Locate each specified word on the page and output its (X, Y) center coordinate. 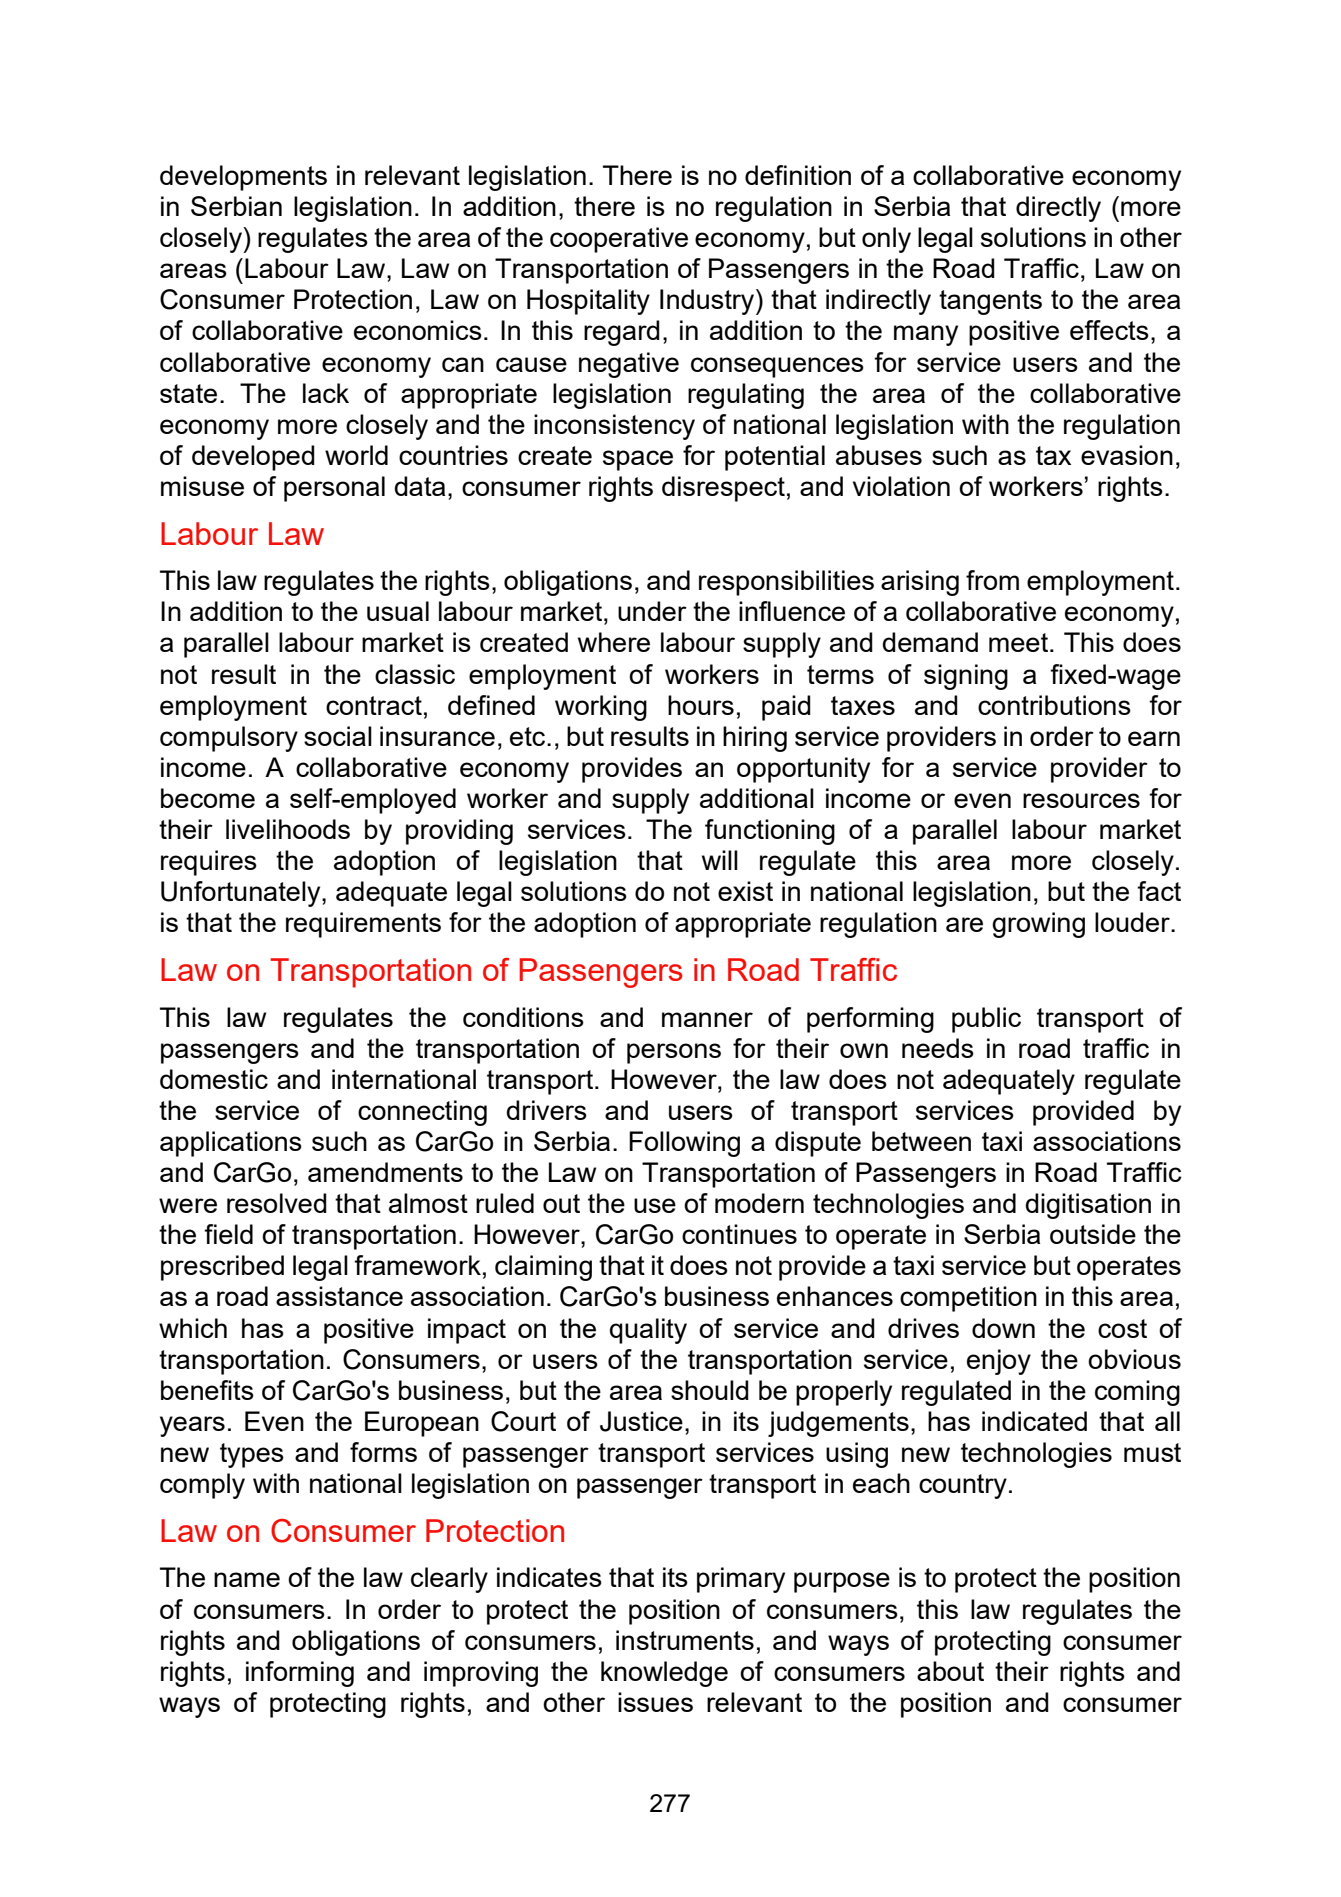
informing (300, 1674)
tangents (990, 302)
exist (745, 891)
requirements (363, 925)
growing (1038, 925)
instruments (685, 1640)
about (950, 1671)
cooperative (619, 240)
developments (243, 178)
